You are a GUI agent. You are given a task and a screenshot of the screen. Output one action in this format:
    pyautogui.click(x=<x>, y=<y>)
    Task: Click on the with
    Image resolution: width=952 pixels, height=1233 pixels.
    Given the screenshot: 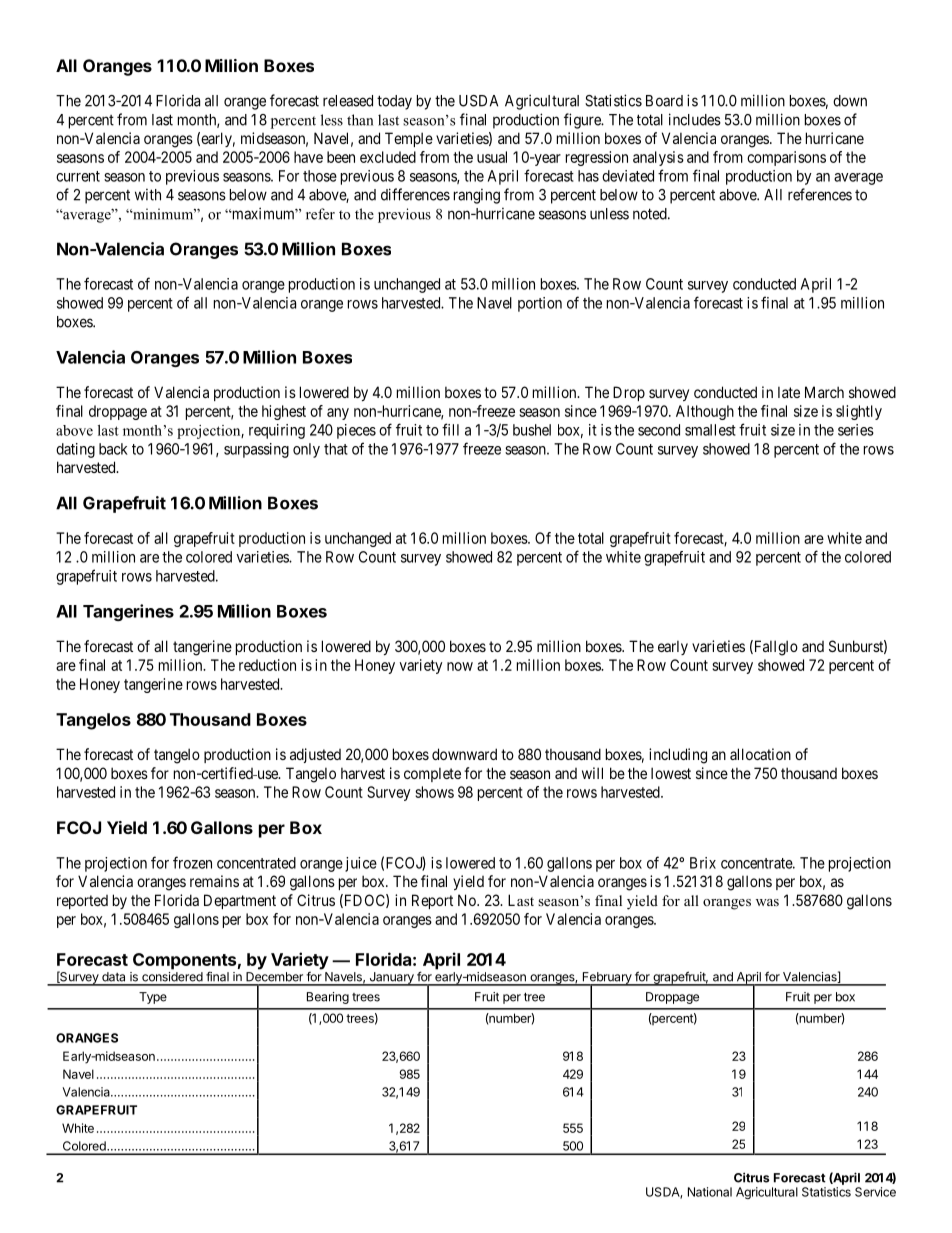 What is the action you would take?
    pyautogui.click(x=148, y=195)
